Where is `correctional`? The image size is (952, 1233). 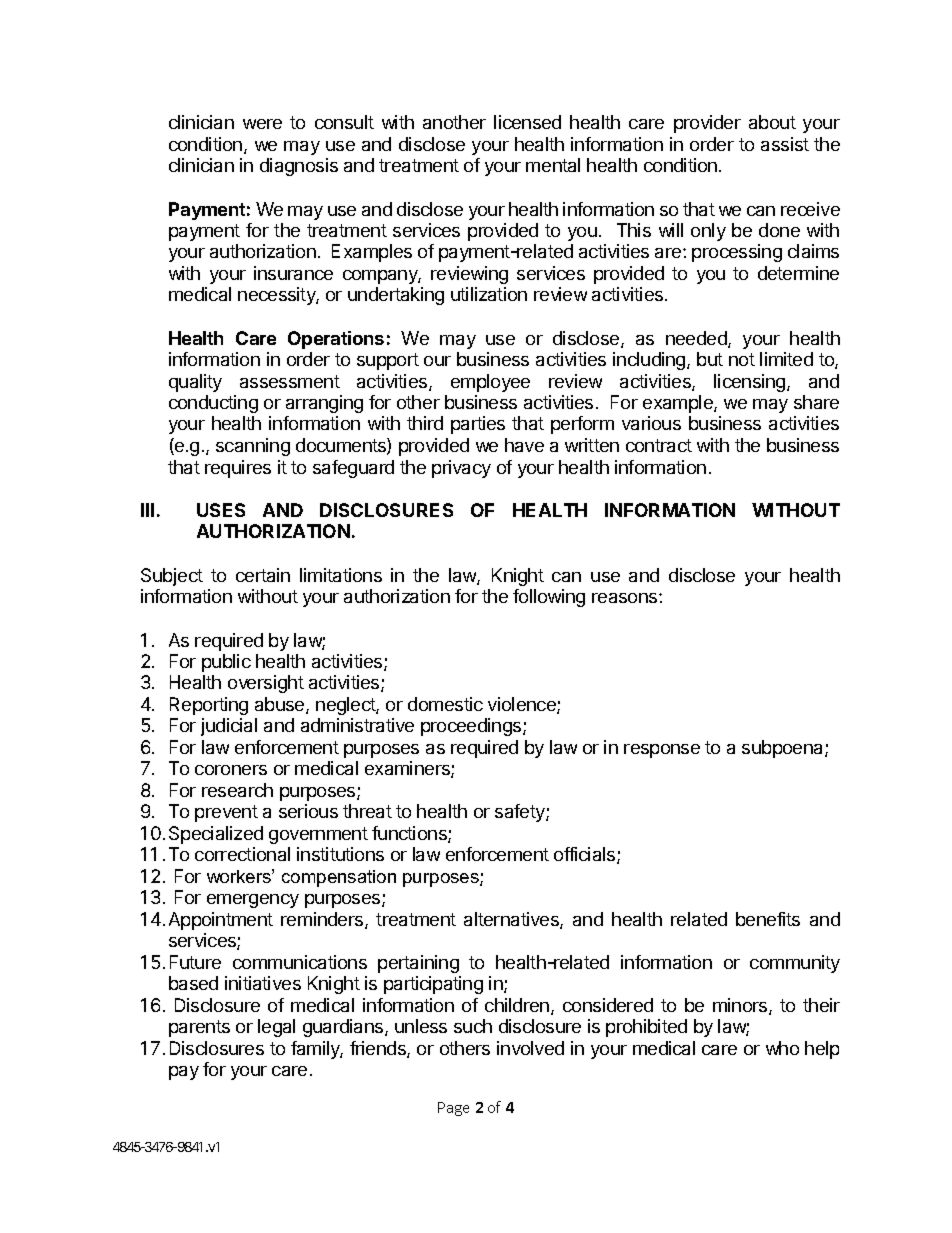 correctional is located at coordinates (242, 854).
